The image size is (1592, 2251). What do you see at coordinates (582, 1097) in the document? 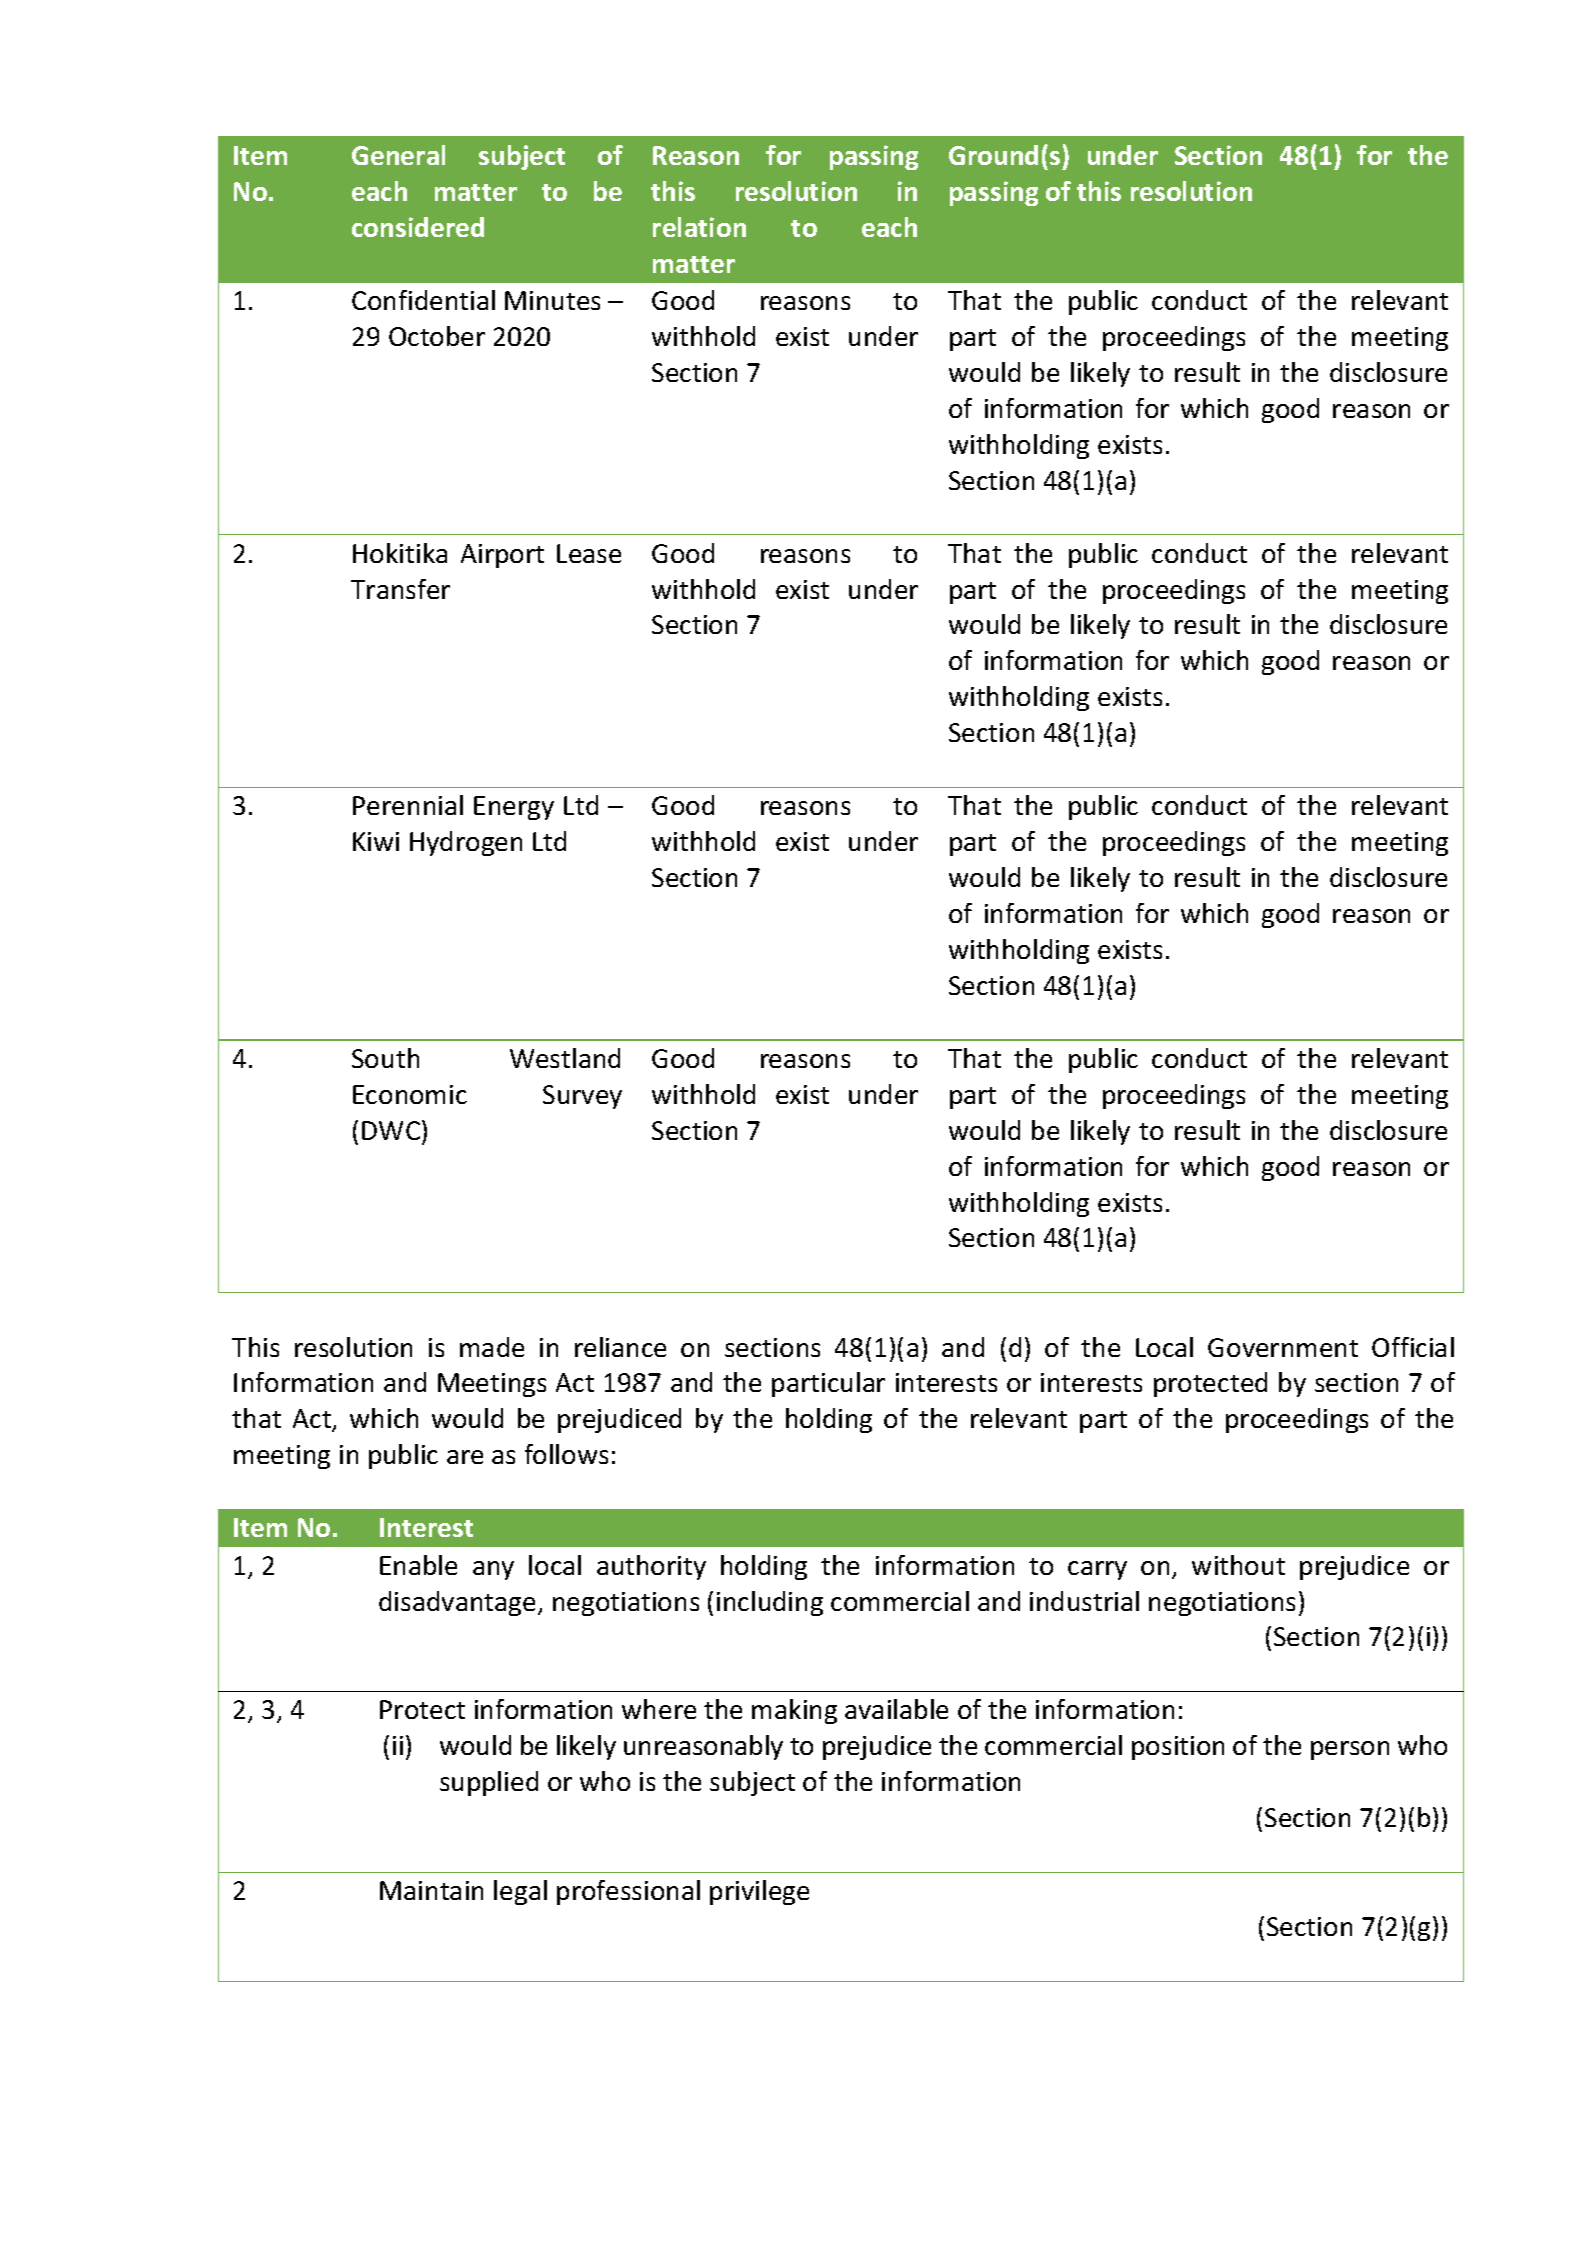
I see `Survey` at bounding box center [582, 1097].
